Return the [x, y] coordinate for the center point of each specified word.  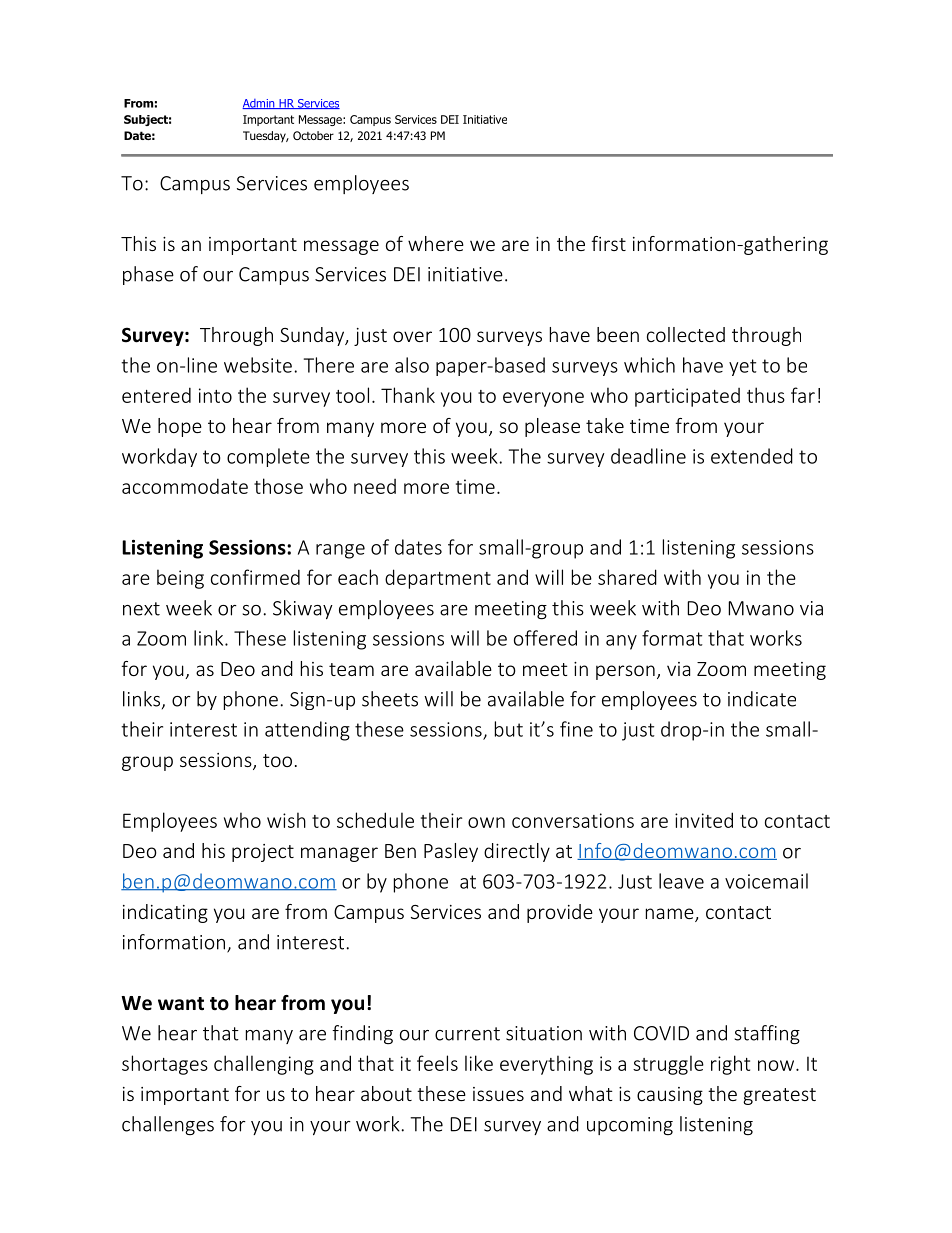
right [730, 1065]
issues [498, 1094]
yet [743, 367]
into [215, 395]
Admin [259, 104]
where [436, 243]
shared [627, 577]
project [263, 853]
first [608, 243]
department [438, 579]
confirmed [255, 577]
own [486, 822]
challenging [264, 1065]
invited [704, 820]
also [412, 365]
